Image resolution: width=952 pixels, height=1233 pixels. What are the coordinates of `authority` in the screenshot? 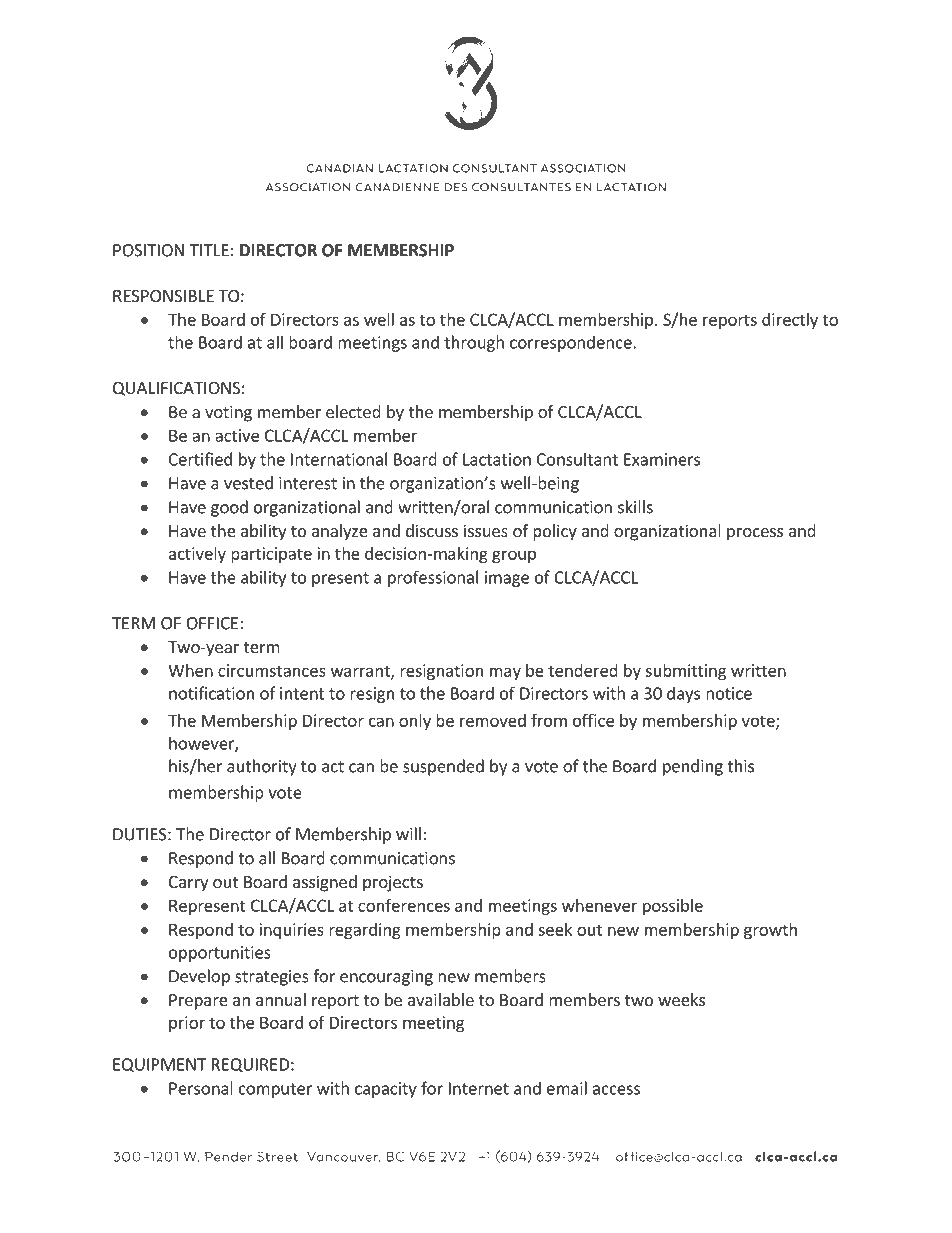 It's located at (262, 767).
